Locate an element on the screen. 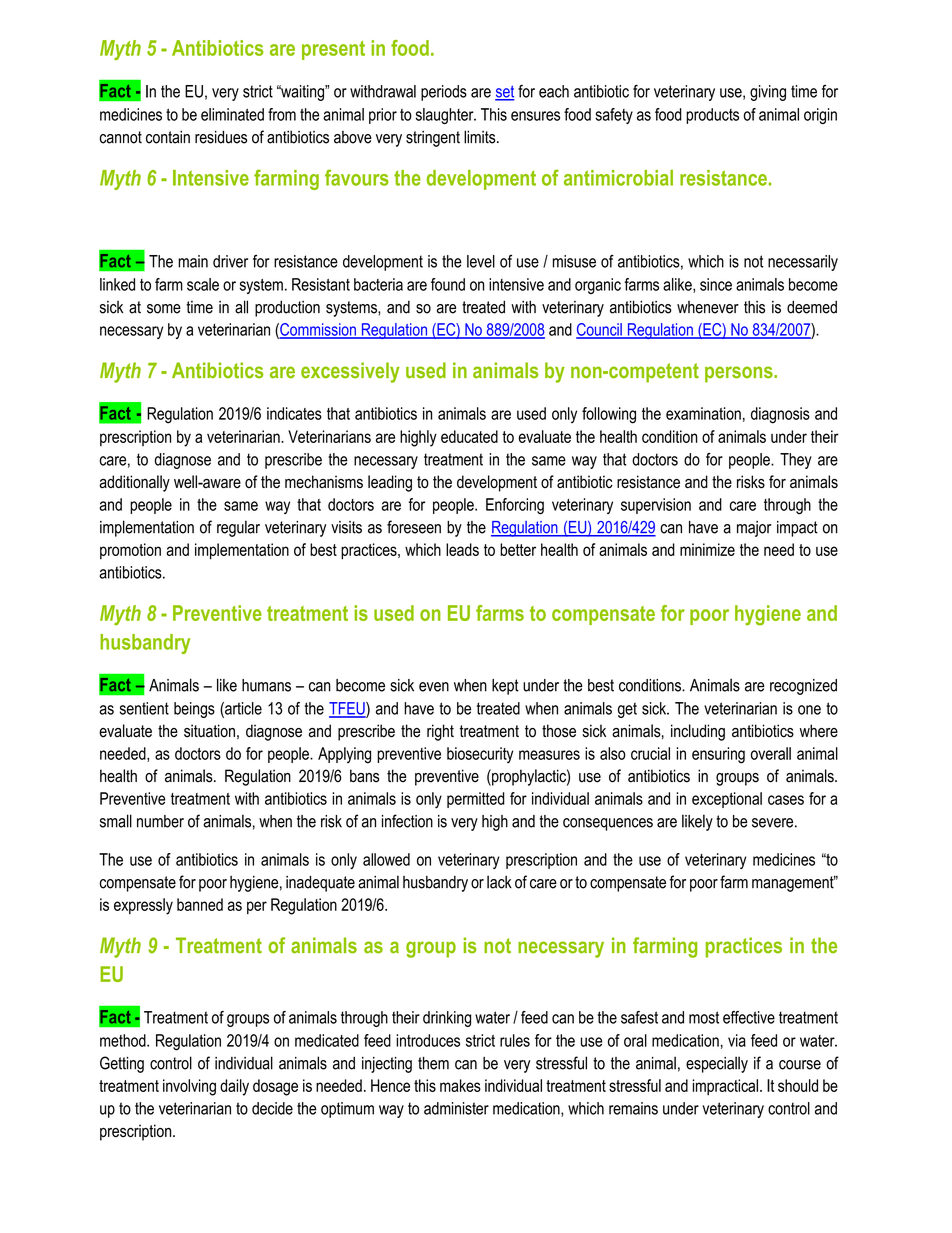  beings is located at coordinates (194, 710).
